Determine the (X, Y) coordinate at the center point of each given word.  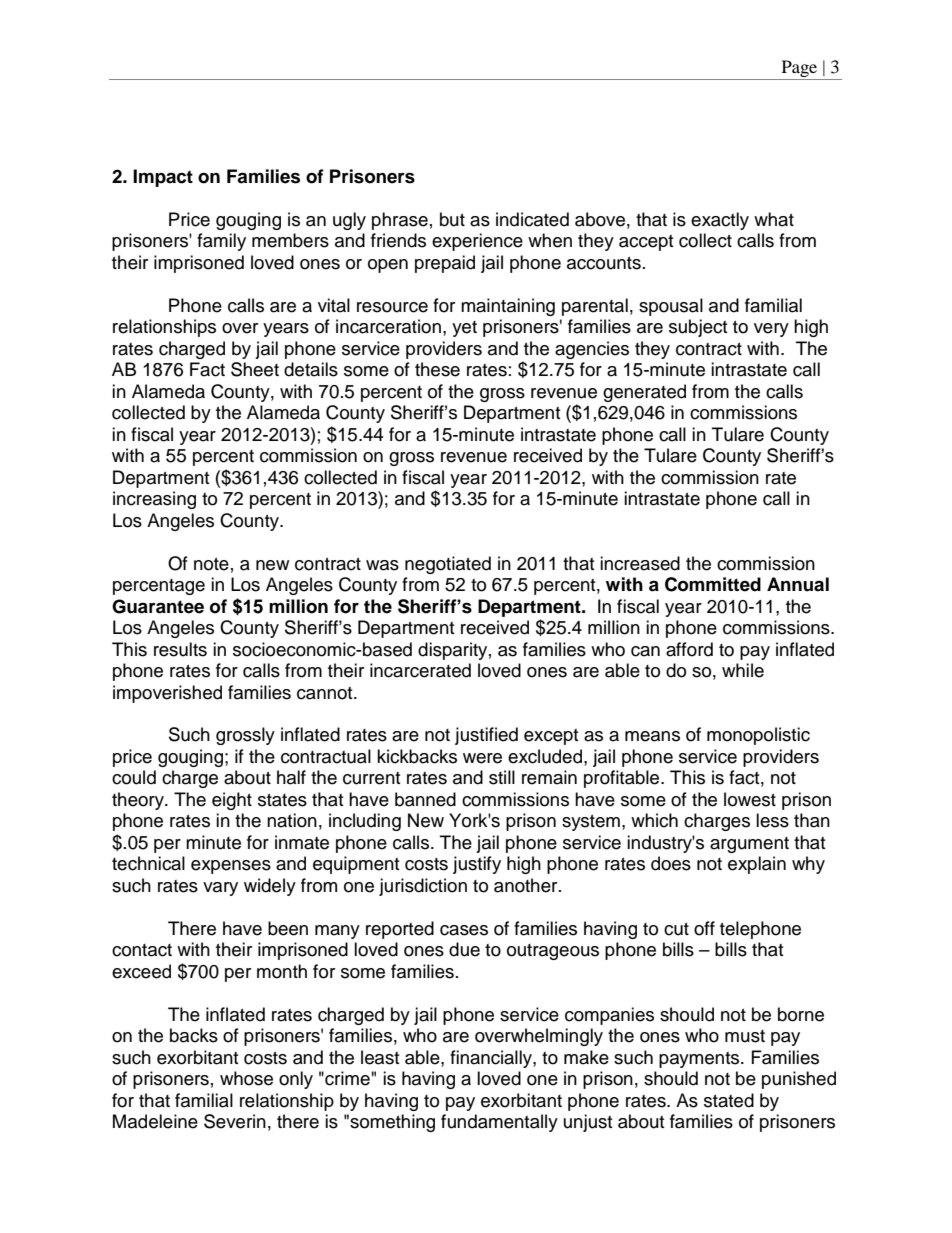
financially (492, 1059)
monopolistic (758, 736)
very (771, 330)
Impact (163, 178)
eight (232, 801)
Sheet (255, 369)
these (437, 369)
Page (799, 70)
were (482, 758)
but (452, 219)
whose (246, 1078)
